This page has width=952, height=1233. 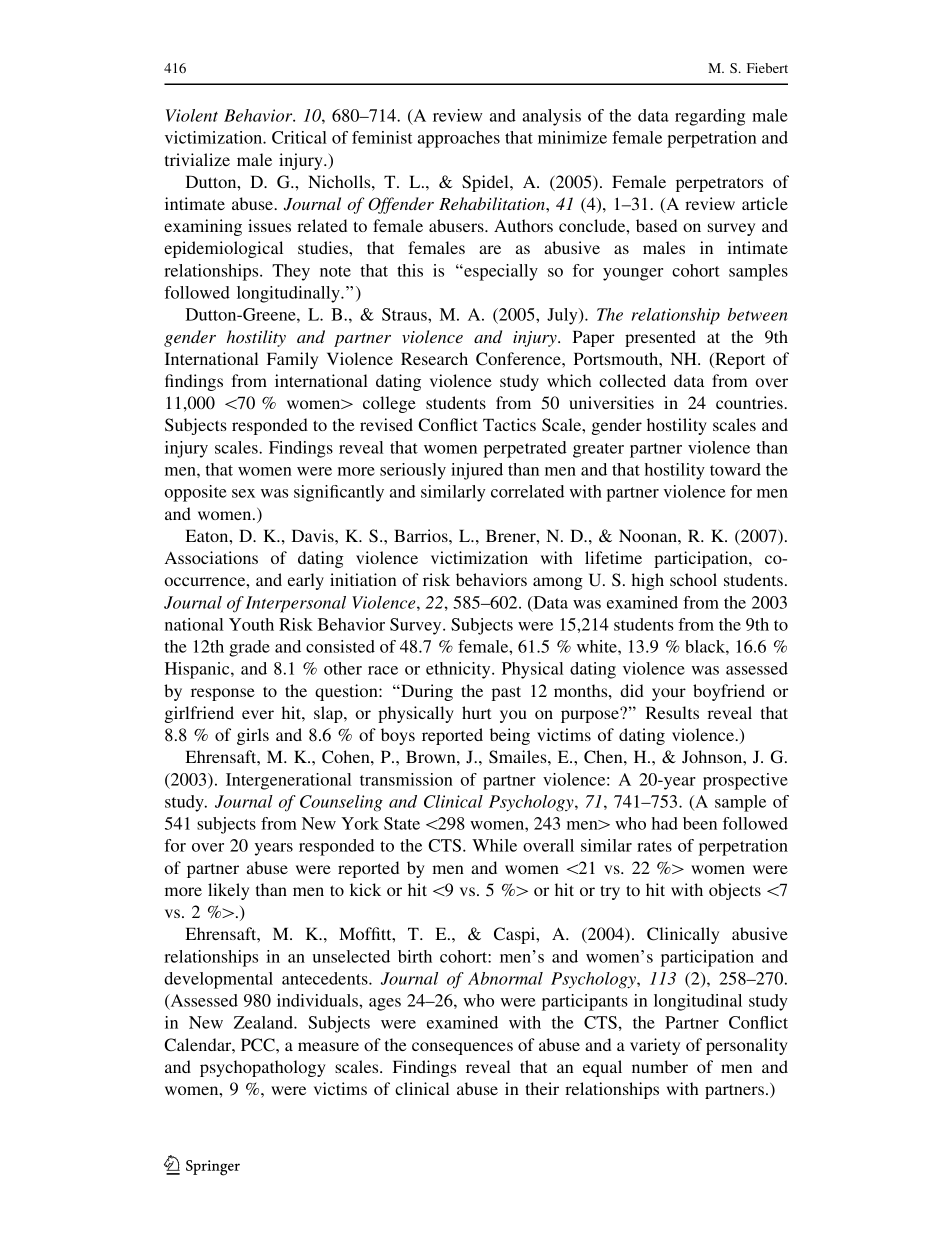 I want to click on Critical, so click(x=299, y=137).
